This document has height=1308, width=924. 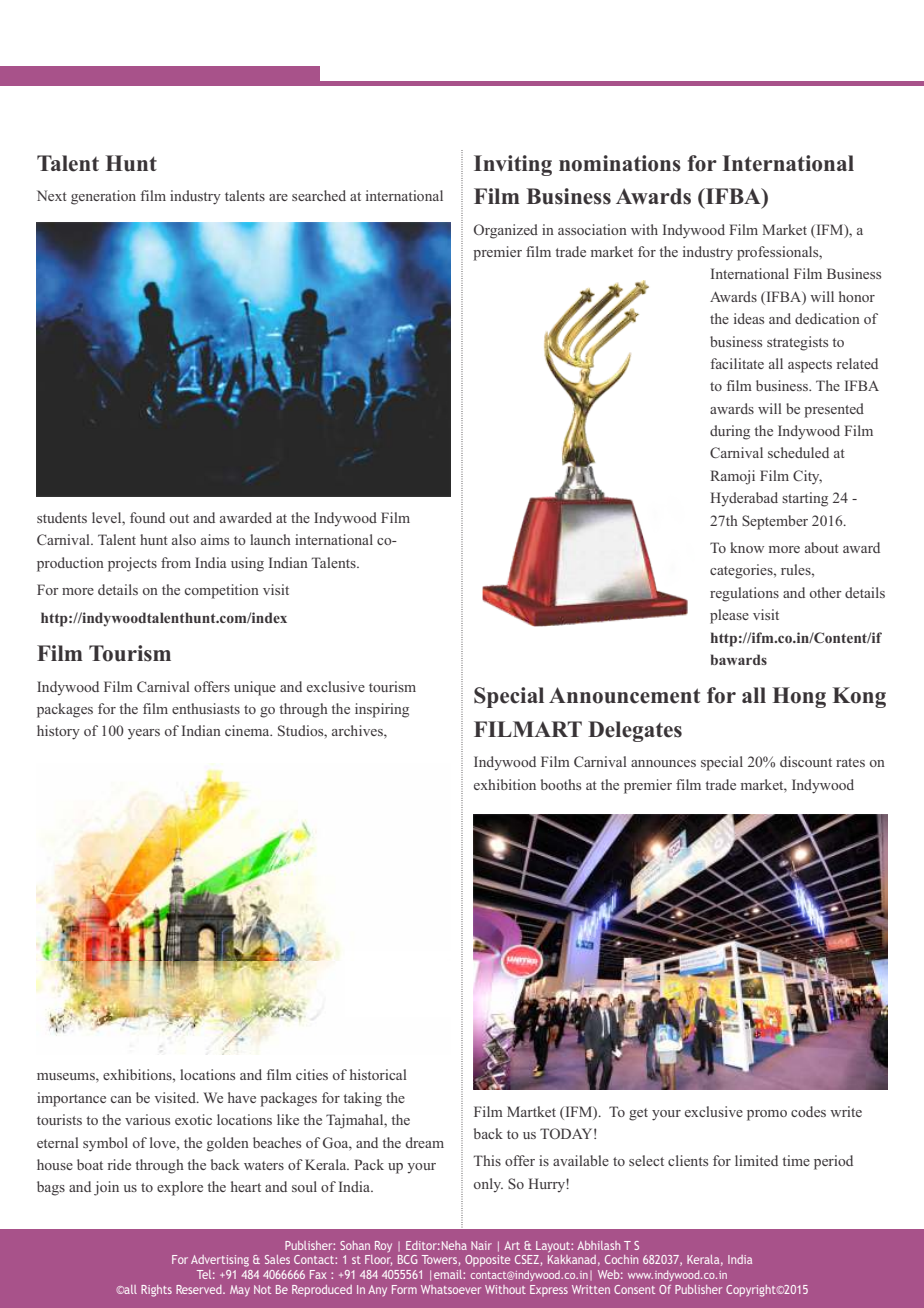 I want to click on Hong, so click(x=799, y=697).
